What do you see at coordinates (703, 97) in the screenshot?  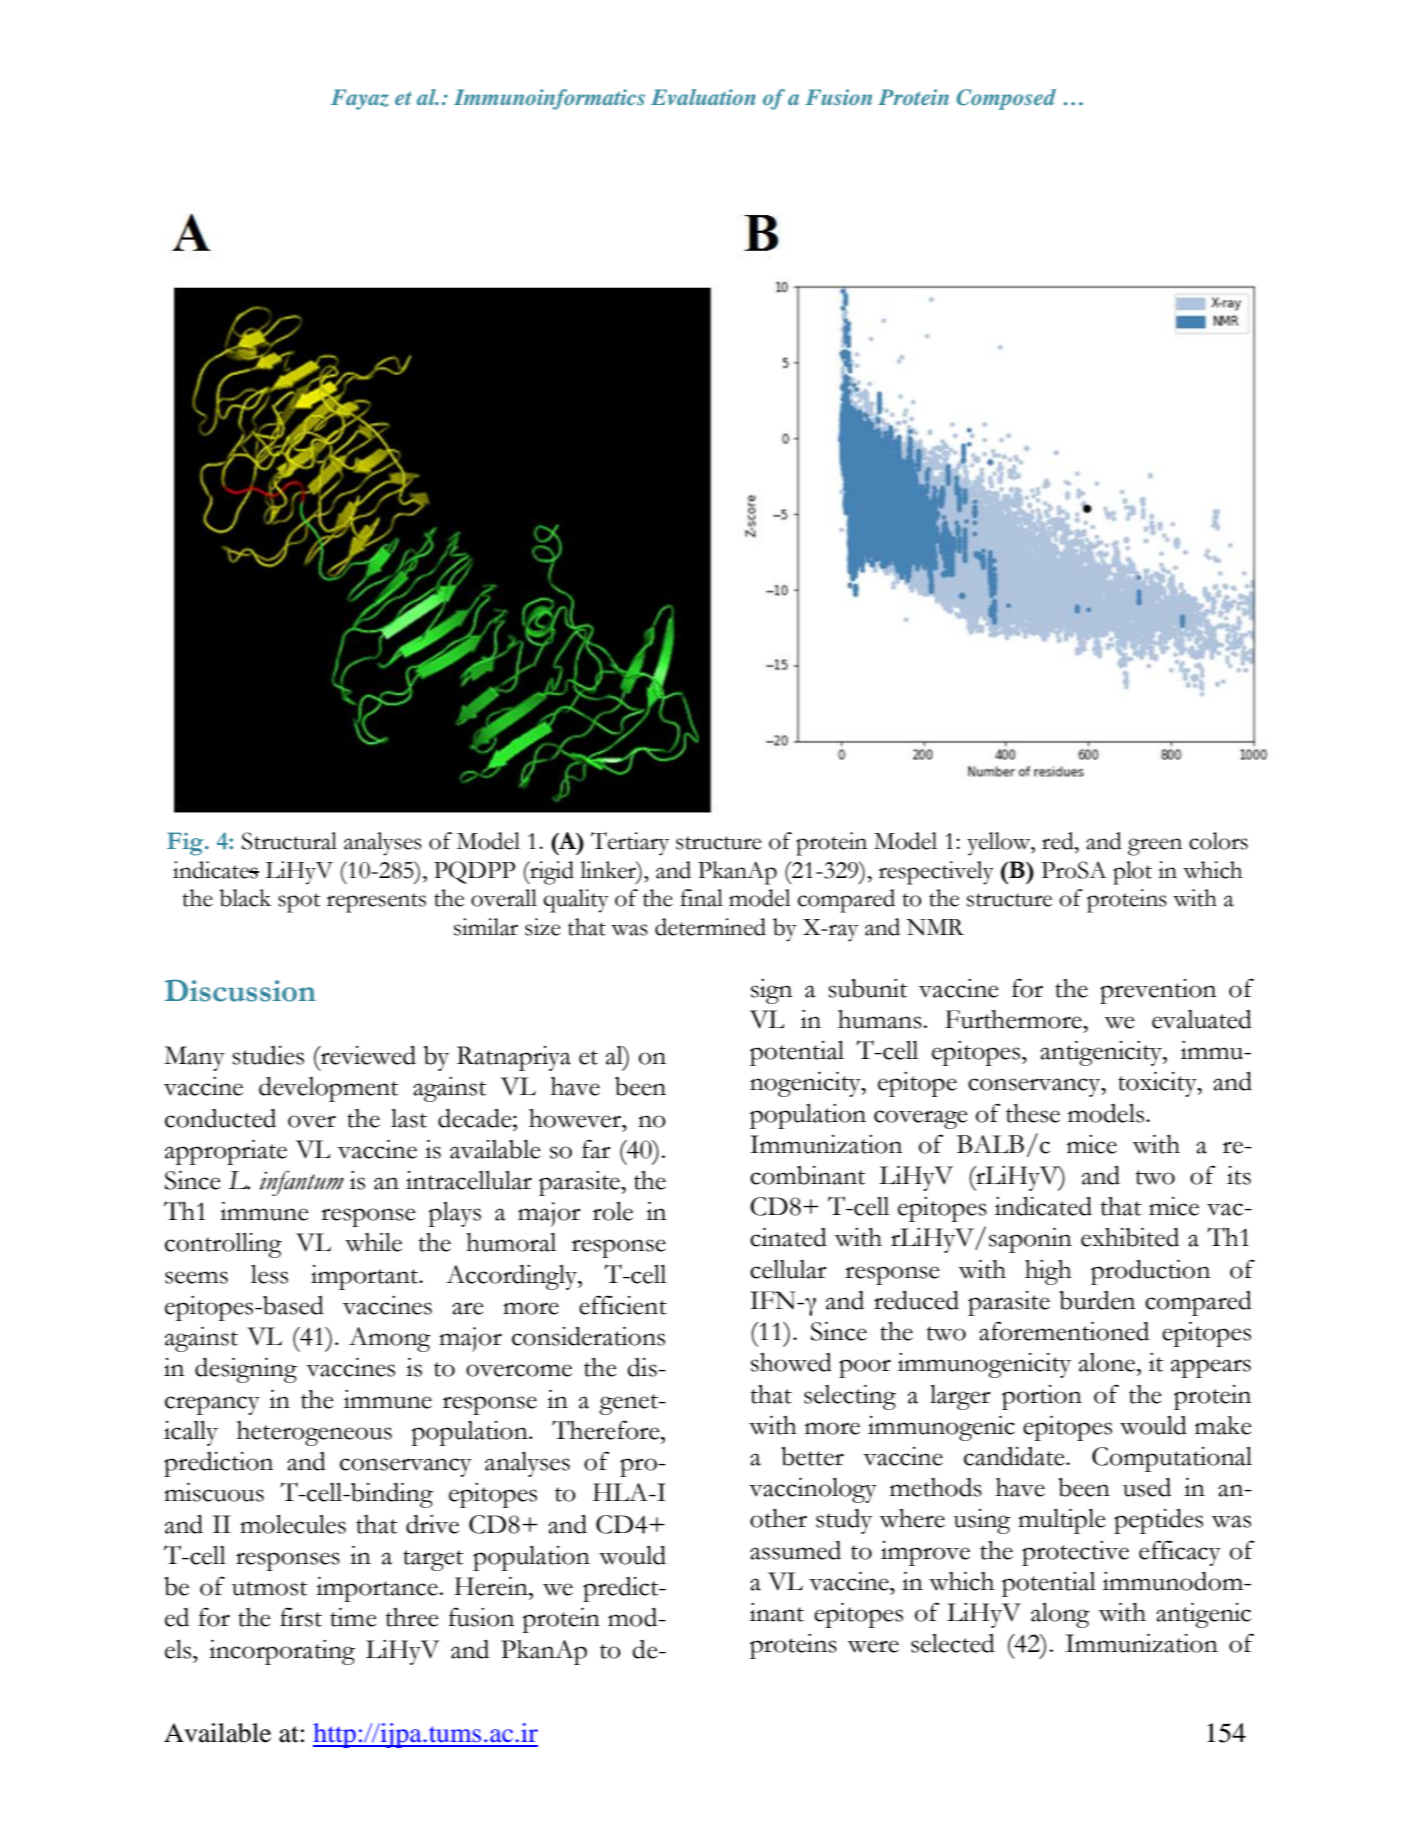 I see `Evaluation` at bounding box center [703, 97].
